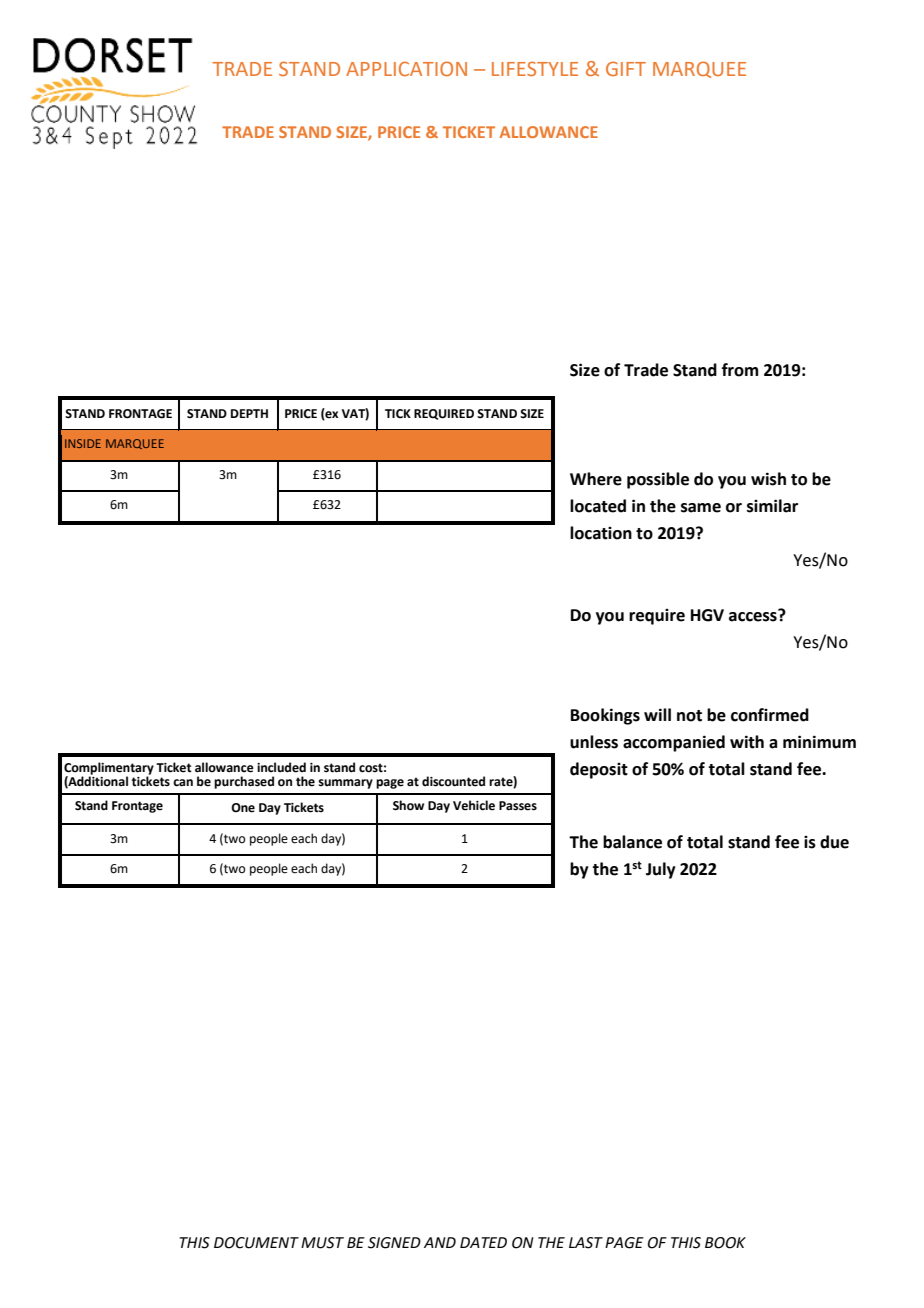  What do you see at coordinates (596, 479) in the screenshot?
I see `Where` at bounding box center [596, 479].
